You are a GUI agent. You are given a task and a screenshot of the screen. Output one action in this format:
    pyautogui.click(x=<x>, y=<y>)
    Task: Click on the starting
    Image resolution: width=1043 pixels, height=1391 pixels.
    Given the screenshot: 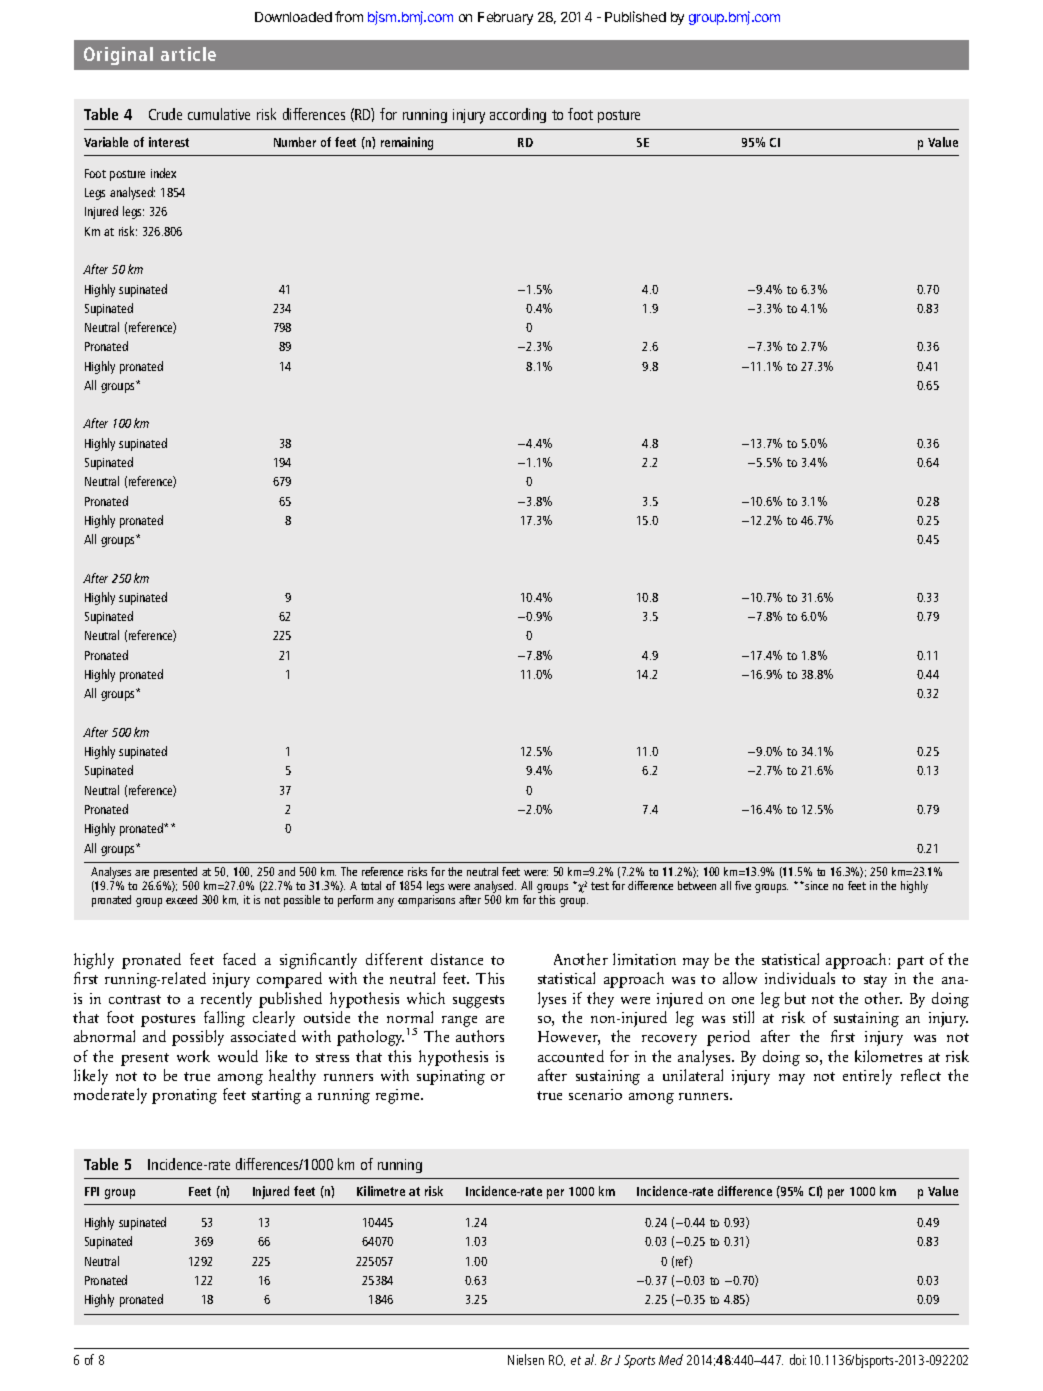 What is the action you would take?
    pyautogui.click(x=276, y=1096)
